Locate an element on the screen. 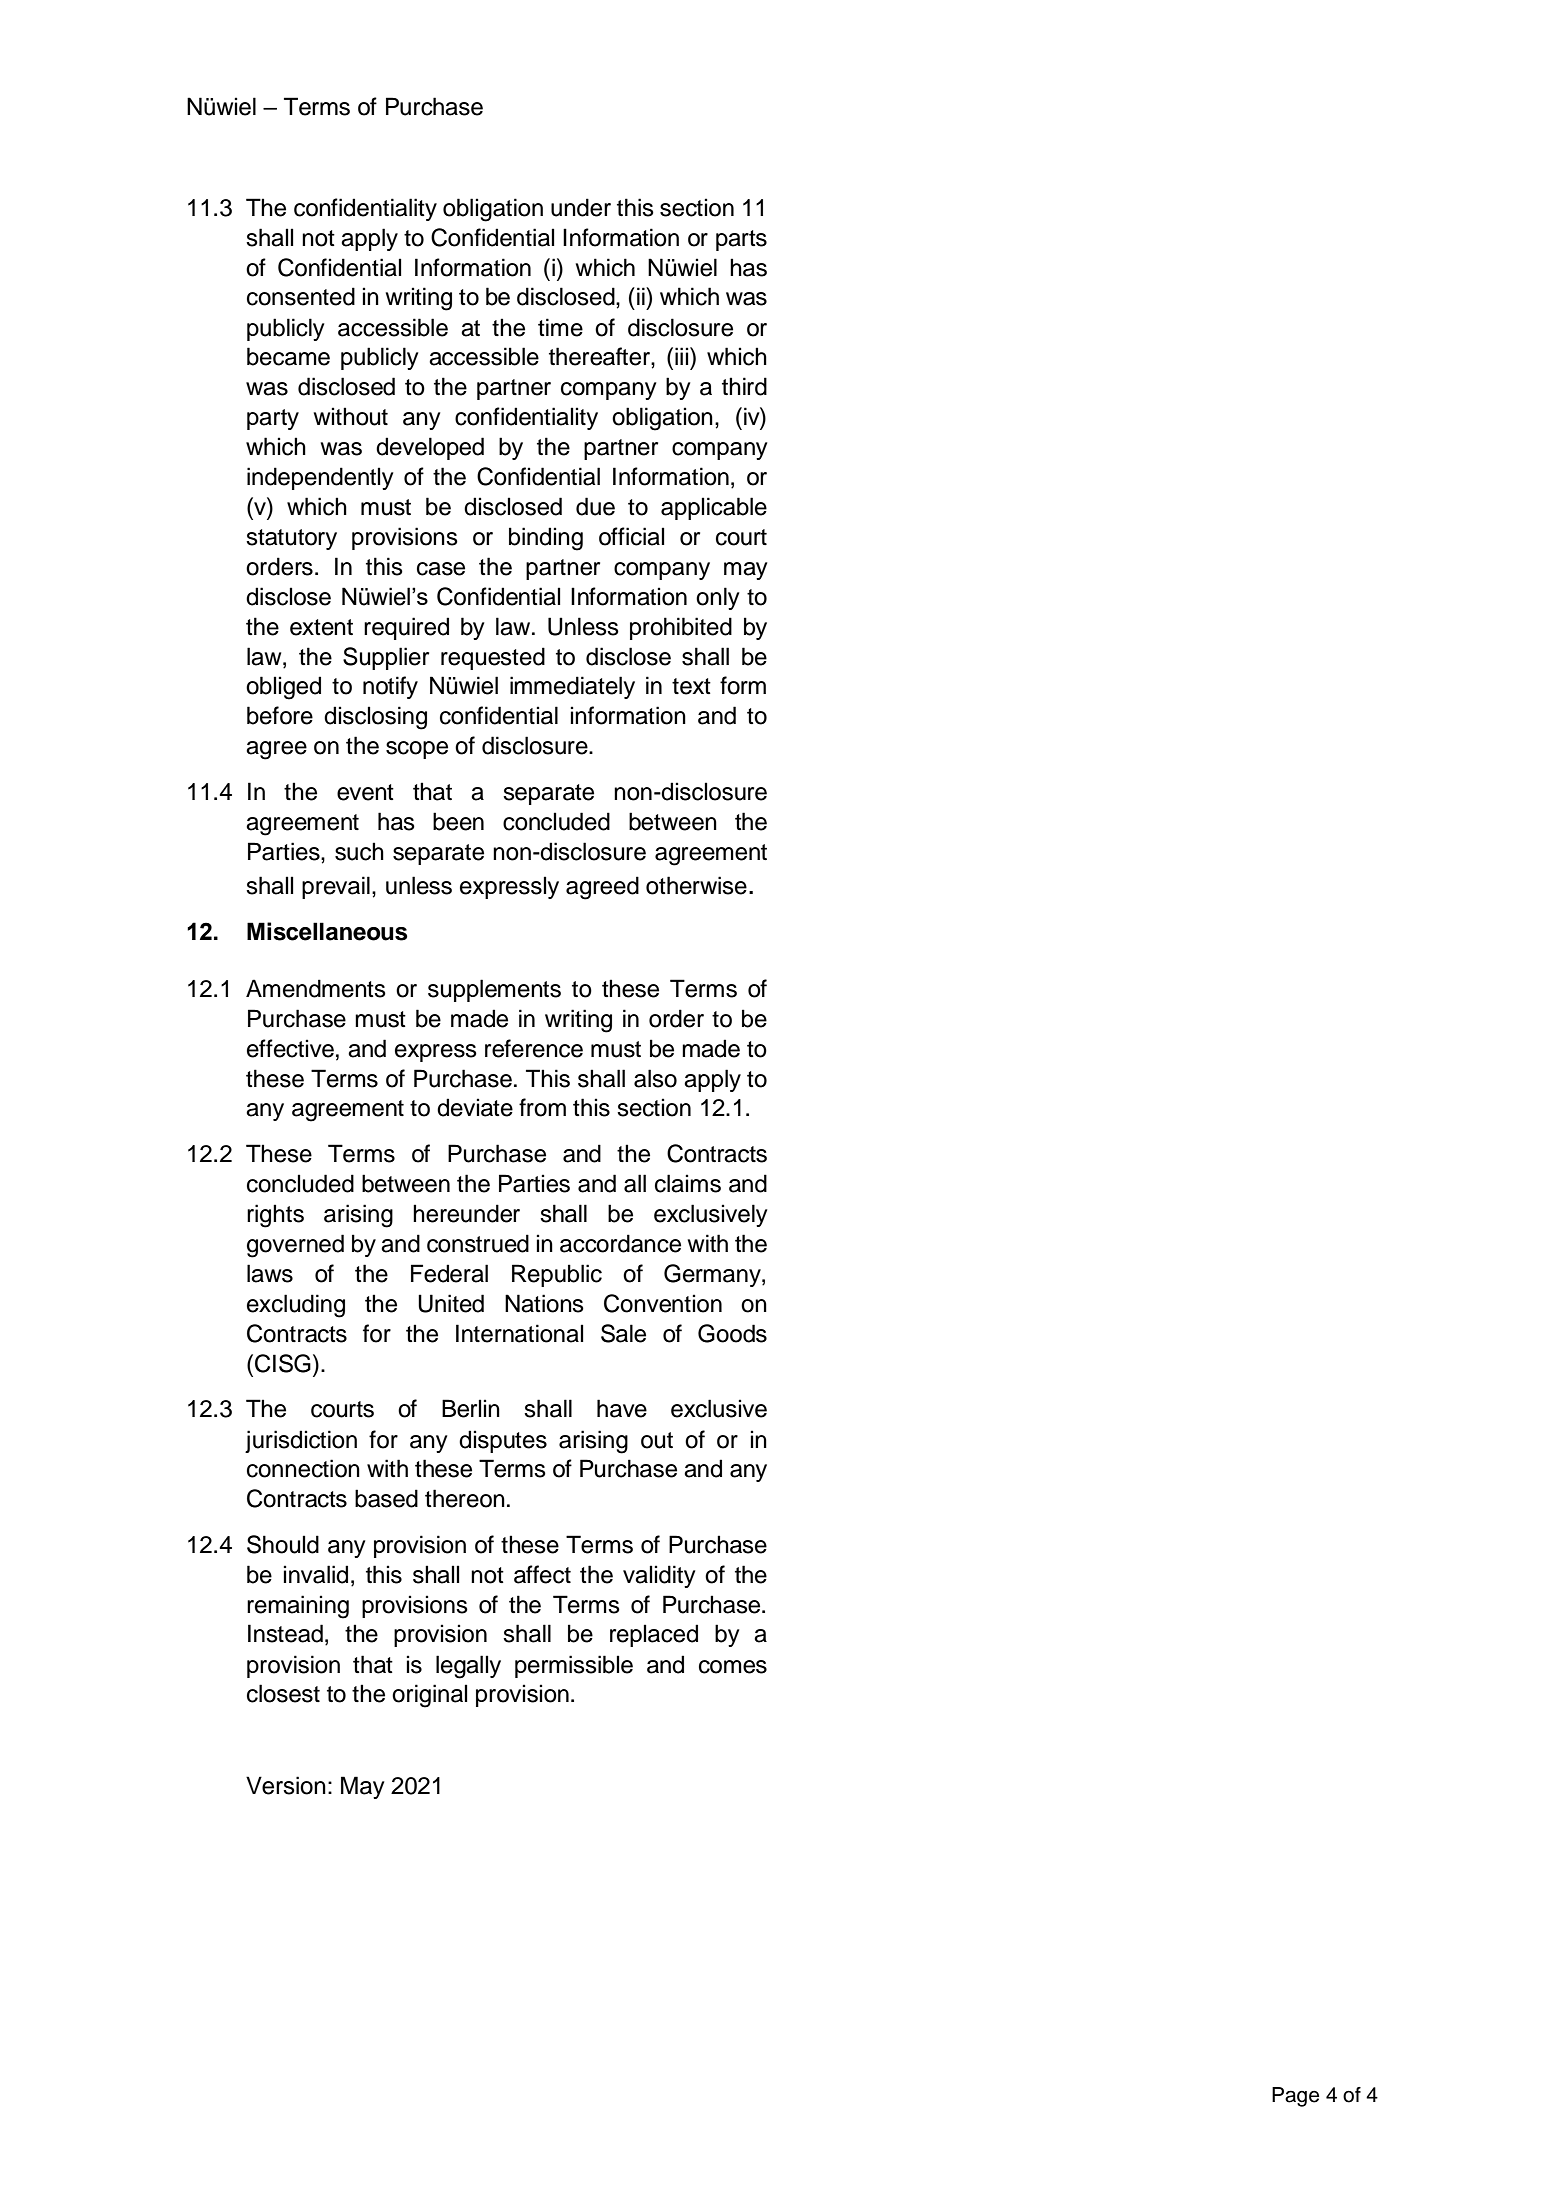 The image size is (1564, 2212). consented is located at coordinates (301, 296).
